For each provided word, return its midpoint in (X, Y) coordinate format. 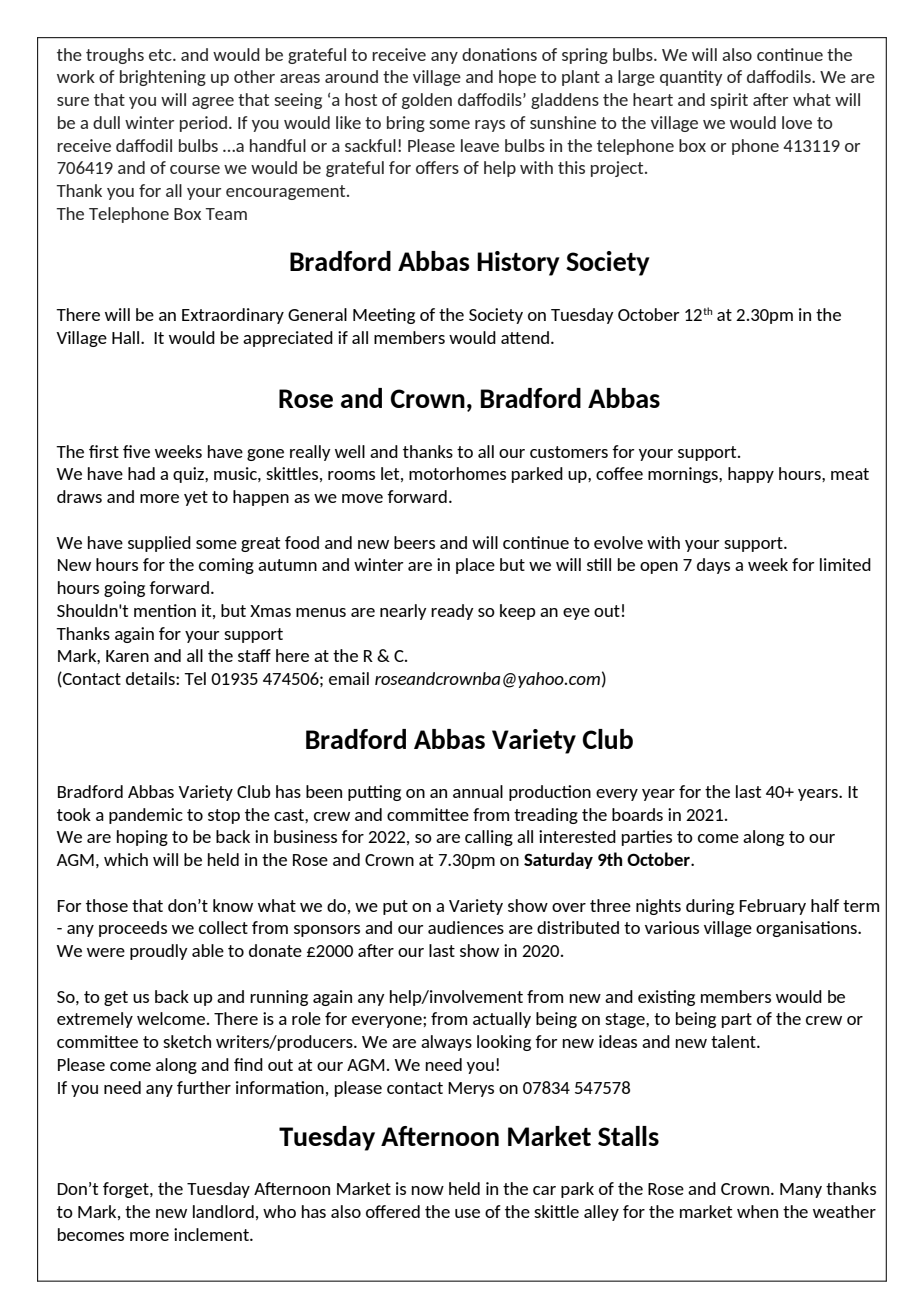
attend (525, 337)
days (713, 566)
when (757, 1211)
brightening (163, 78)
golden (427, 101)
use (467, 1213)
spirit (729, 101)
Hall (125, 337)
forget (127, 1190)
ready (452, 612)
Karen (127, 656)
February (772, 907)
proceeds (133, 929)
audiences (466, 927)
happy (751, 475)
